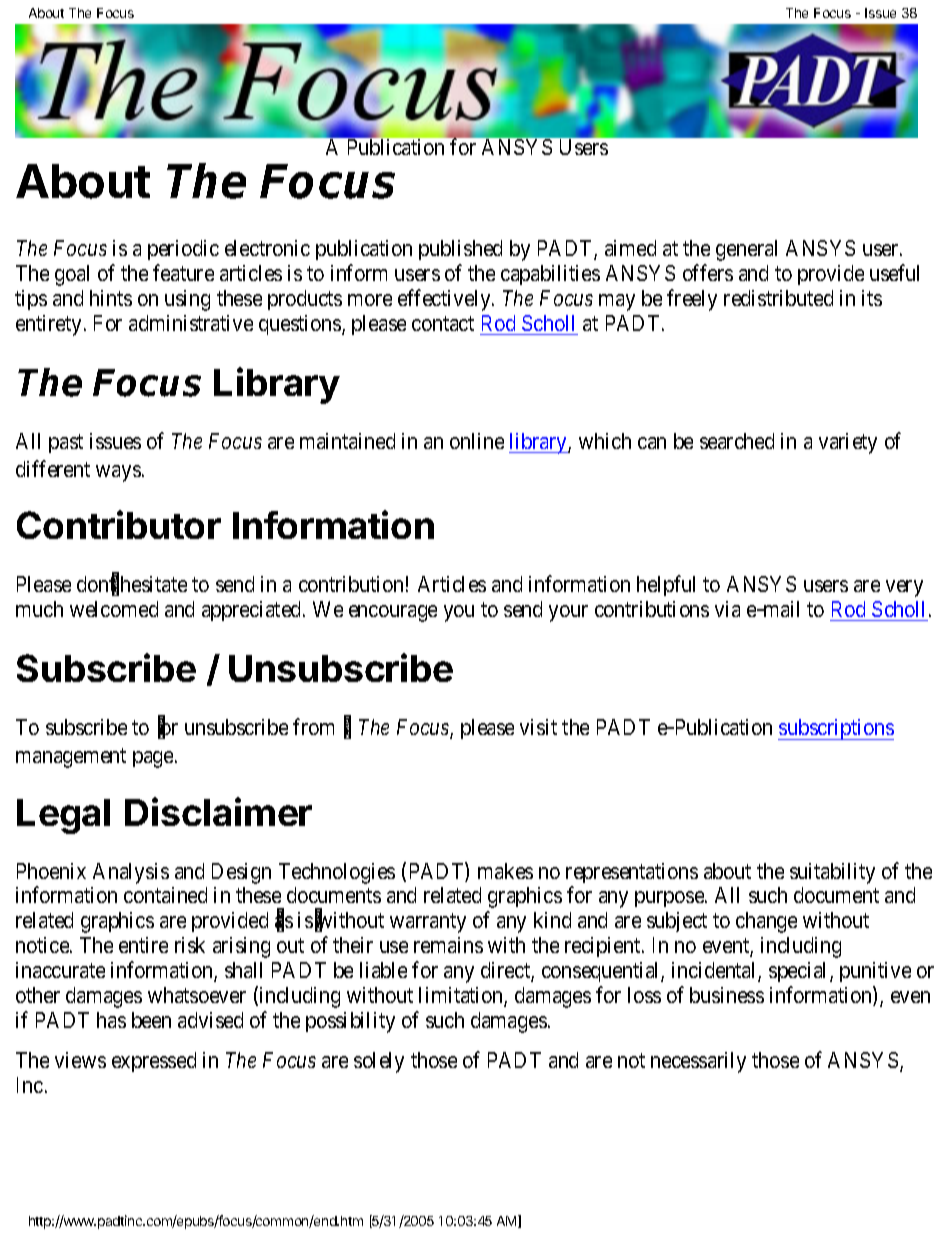 The image size is (952, 1233). Describe the element at coordinates (778, 298) in the screenshot. I see `redistributed` at that location.
